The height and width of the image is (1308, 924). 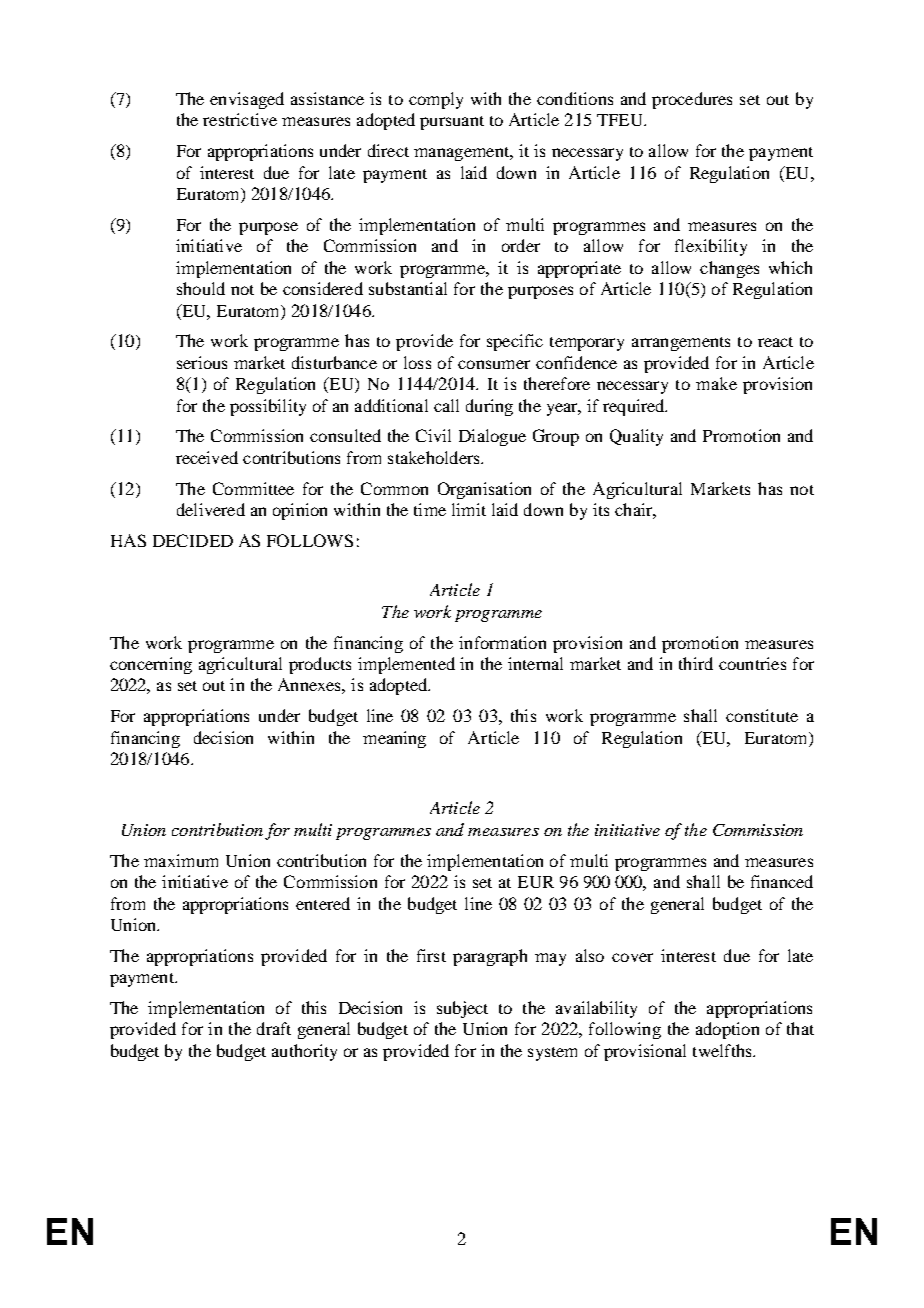 I want to click on procedures, so click(x=692, y=100).
